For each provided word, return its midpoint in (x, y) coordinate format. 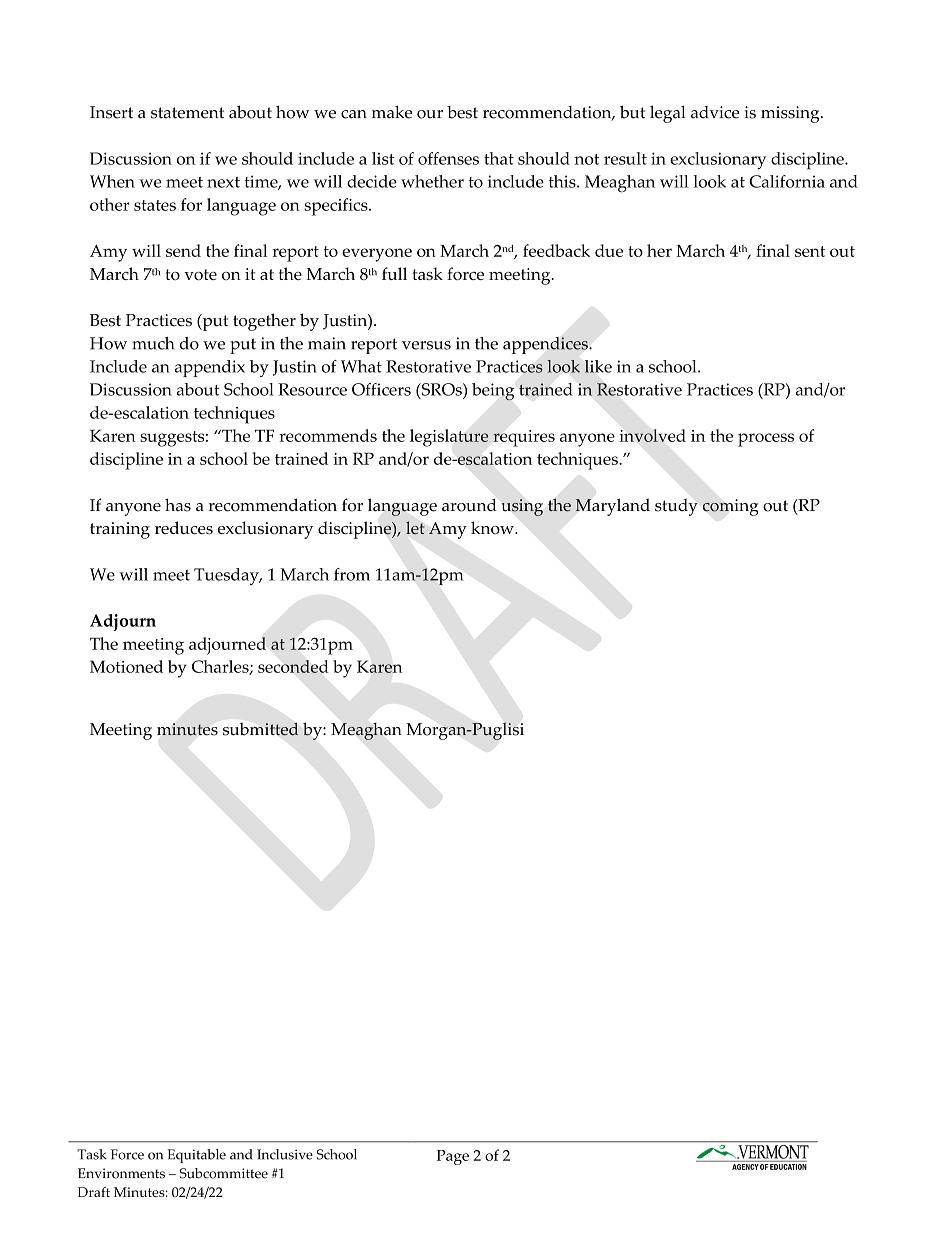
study (676, 507)
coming (730, 507)
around (469, 505)
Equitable (196, 1156)
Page (453, 1157)
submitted (261, 729)
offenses (448, 158)
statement (187, 113)
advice (715, 112)
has (178, 505)
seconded (293, 666)
